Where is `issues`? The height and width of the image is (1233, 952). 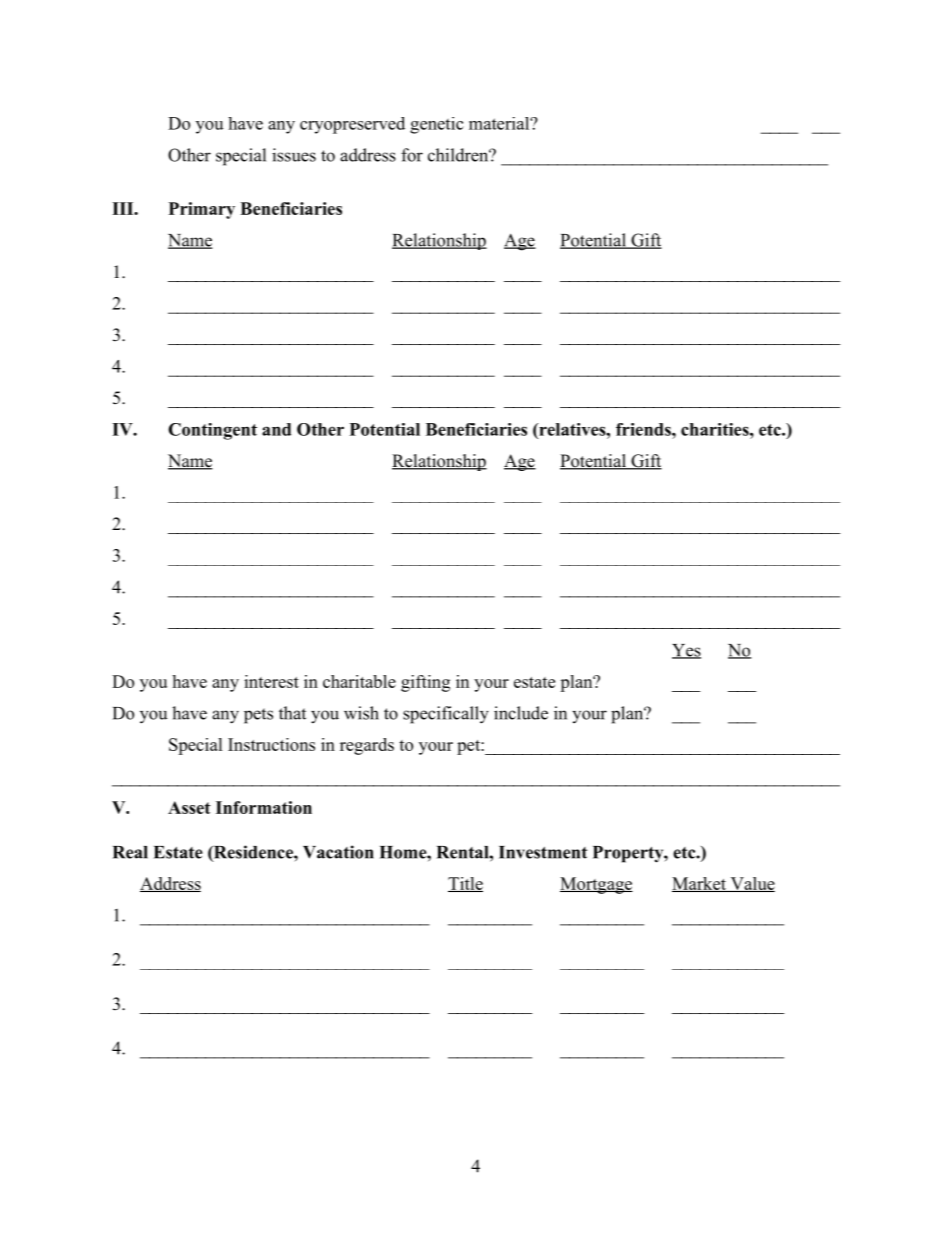
issues is located at coordinates (294, 155).
